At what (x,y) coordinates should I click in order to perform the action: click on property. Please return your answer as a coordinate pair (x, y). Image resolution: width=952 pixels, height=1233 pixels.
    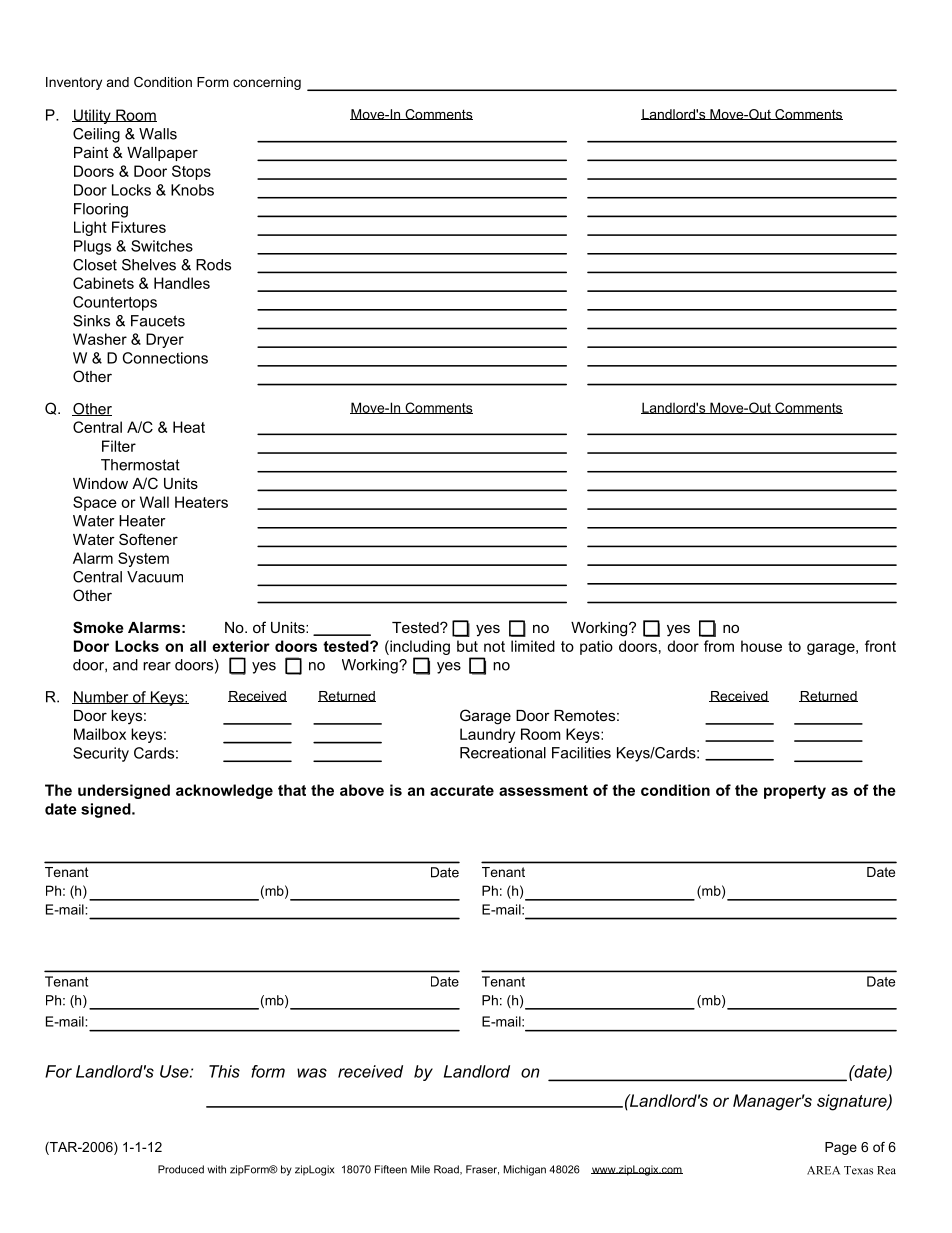
    Looking at the image, I should click on (795, 792).
